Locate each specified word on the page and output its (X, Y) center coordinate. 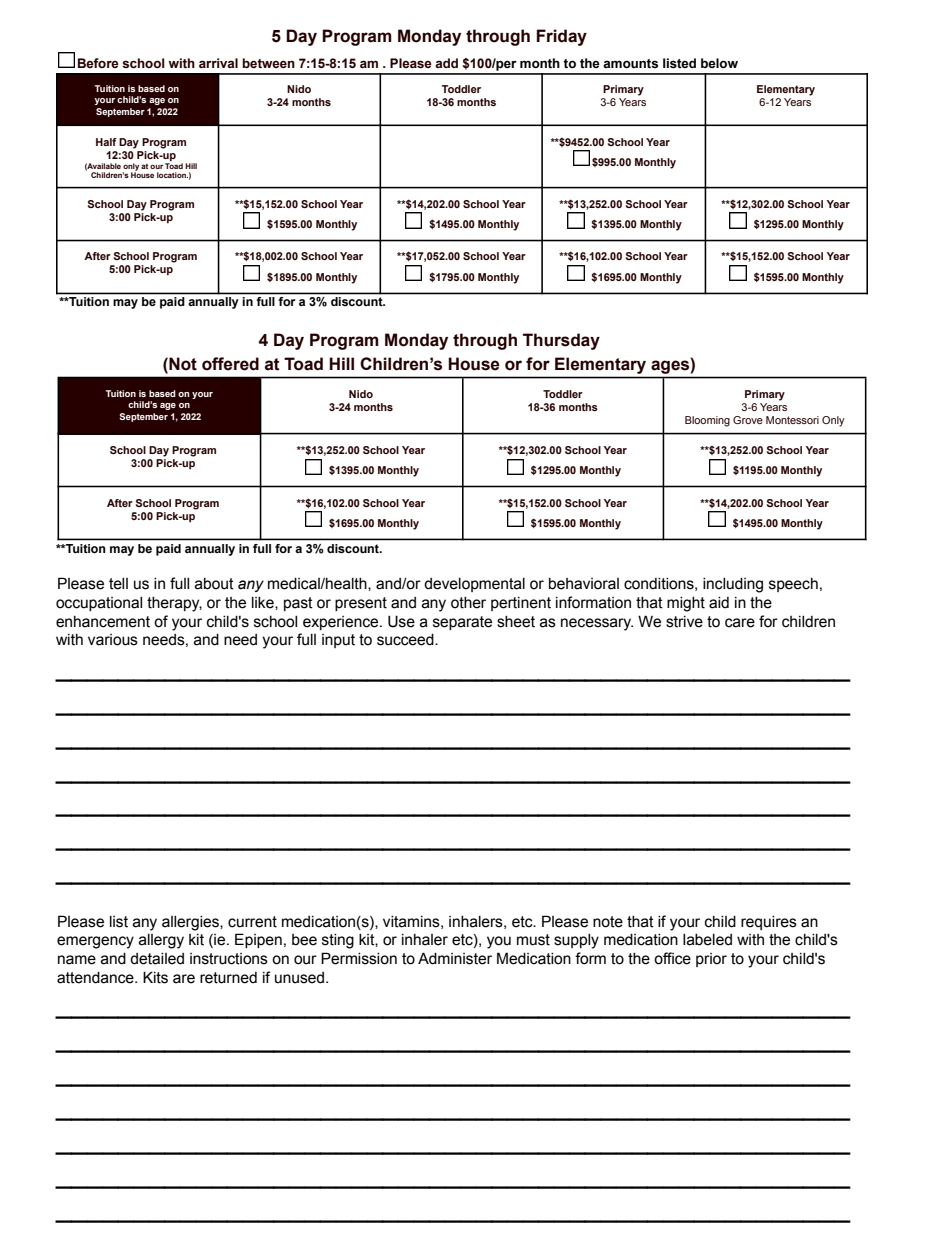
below (719, 63)
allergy (161, 941)
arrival (218, 63)
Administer (455, 958)
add (446, 63)
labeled (707, 940)
